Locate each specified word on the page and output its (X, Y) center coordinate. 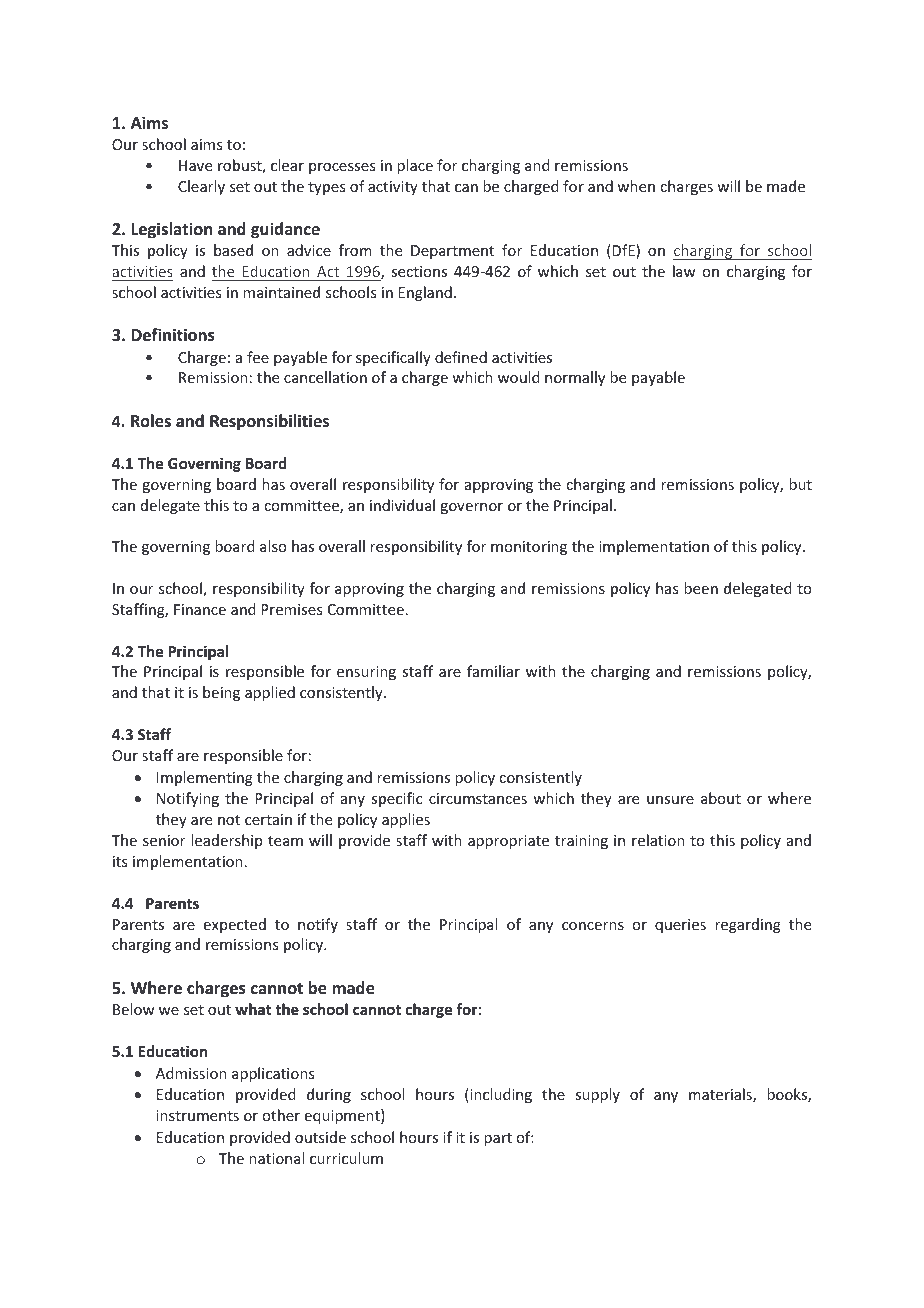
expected (235, 925)
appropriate (508, 842)
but (800, 484)
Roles (151, 421)
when (636, 186)
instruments (197, 1115)
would (519, 377)
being (221, 693)
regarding (748, 925)
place (415, 166)
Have (195, 165)
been (701, 588)
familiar (493, 671)
